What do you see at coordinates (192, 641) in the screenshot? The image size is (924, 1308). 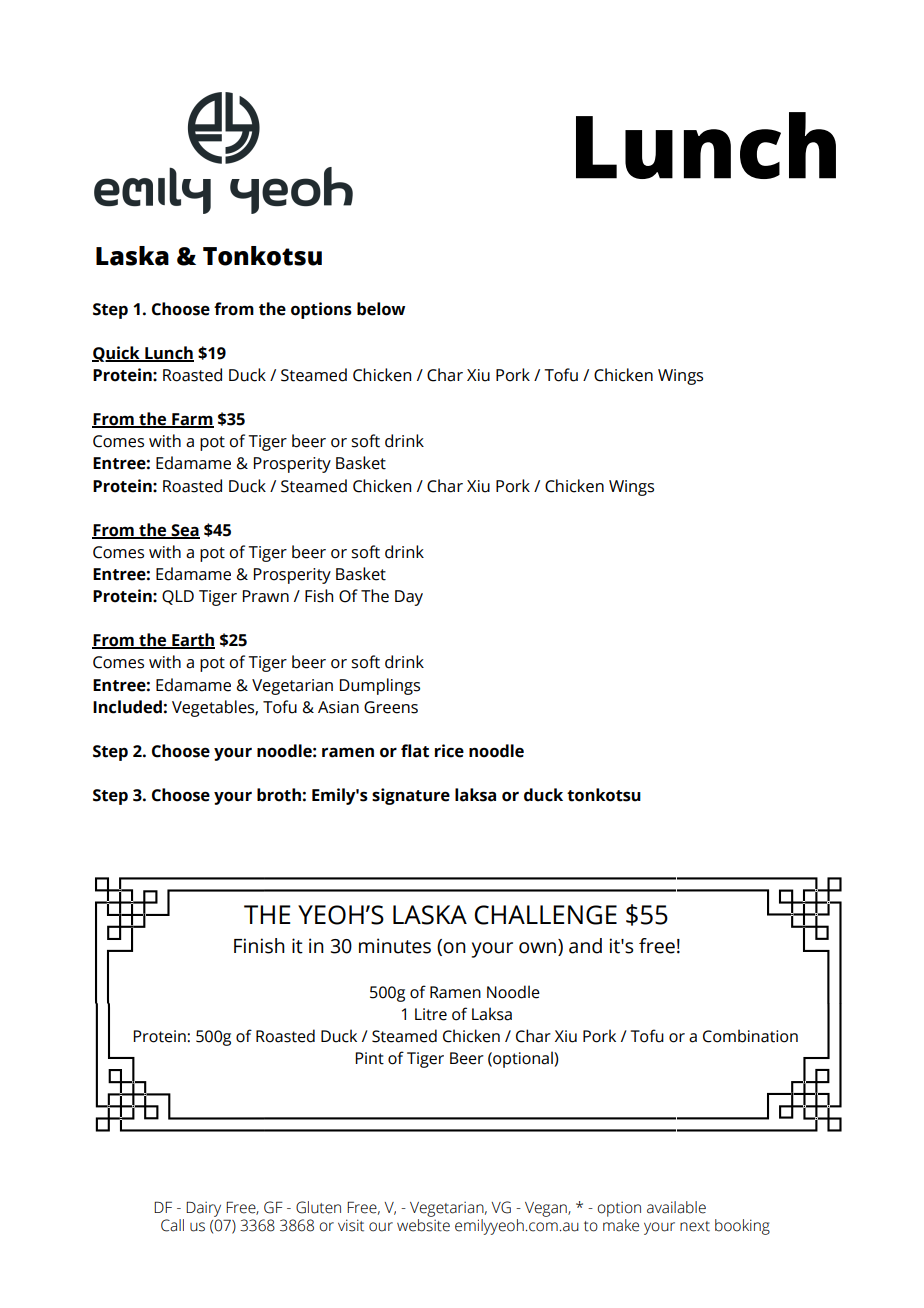 I see `Earth` at bounding box center [192, 641].
